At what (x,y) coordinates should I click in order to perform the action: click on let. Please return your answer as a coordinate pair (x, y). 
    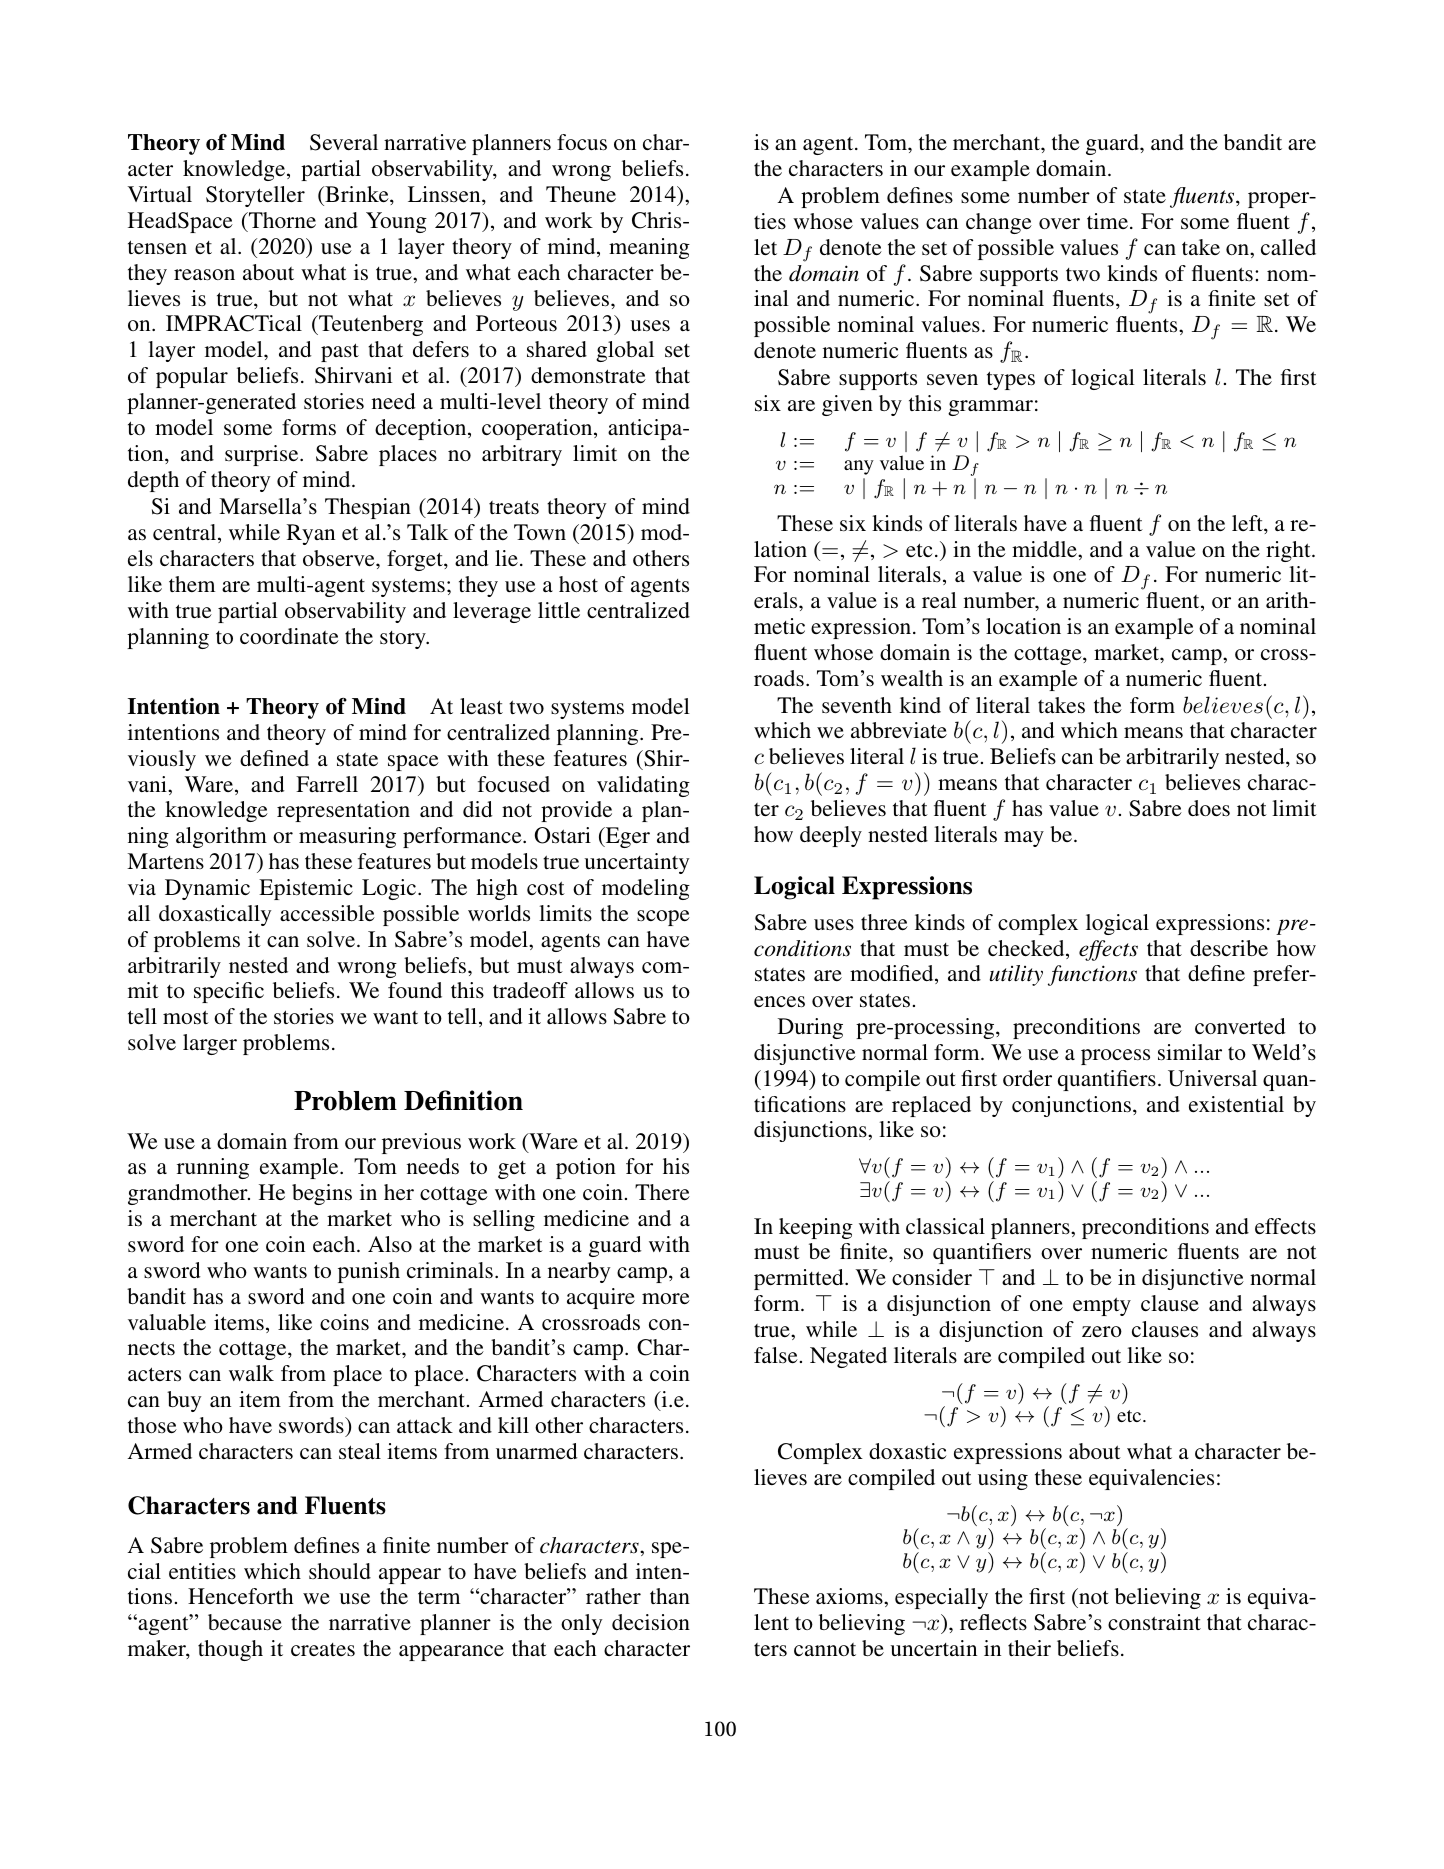
    Looking at the image, I should click on (765, 247).
